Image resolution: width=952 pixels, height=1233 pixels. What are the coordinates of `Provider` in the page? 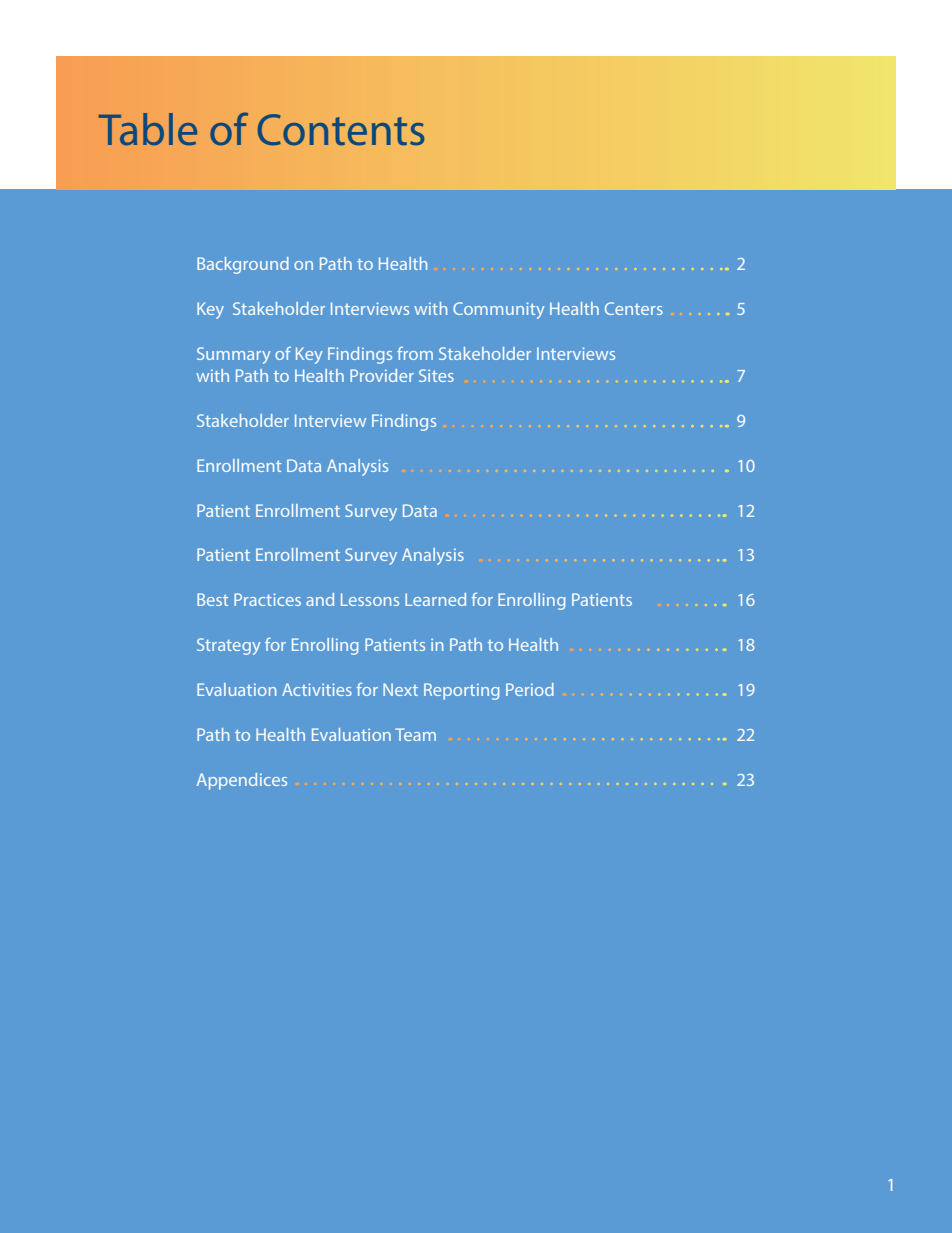 It's located at (382, 375).
